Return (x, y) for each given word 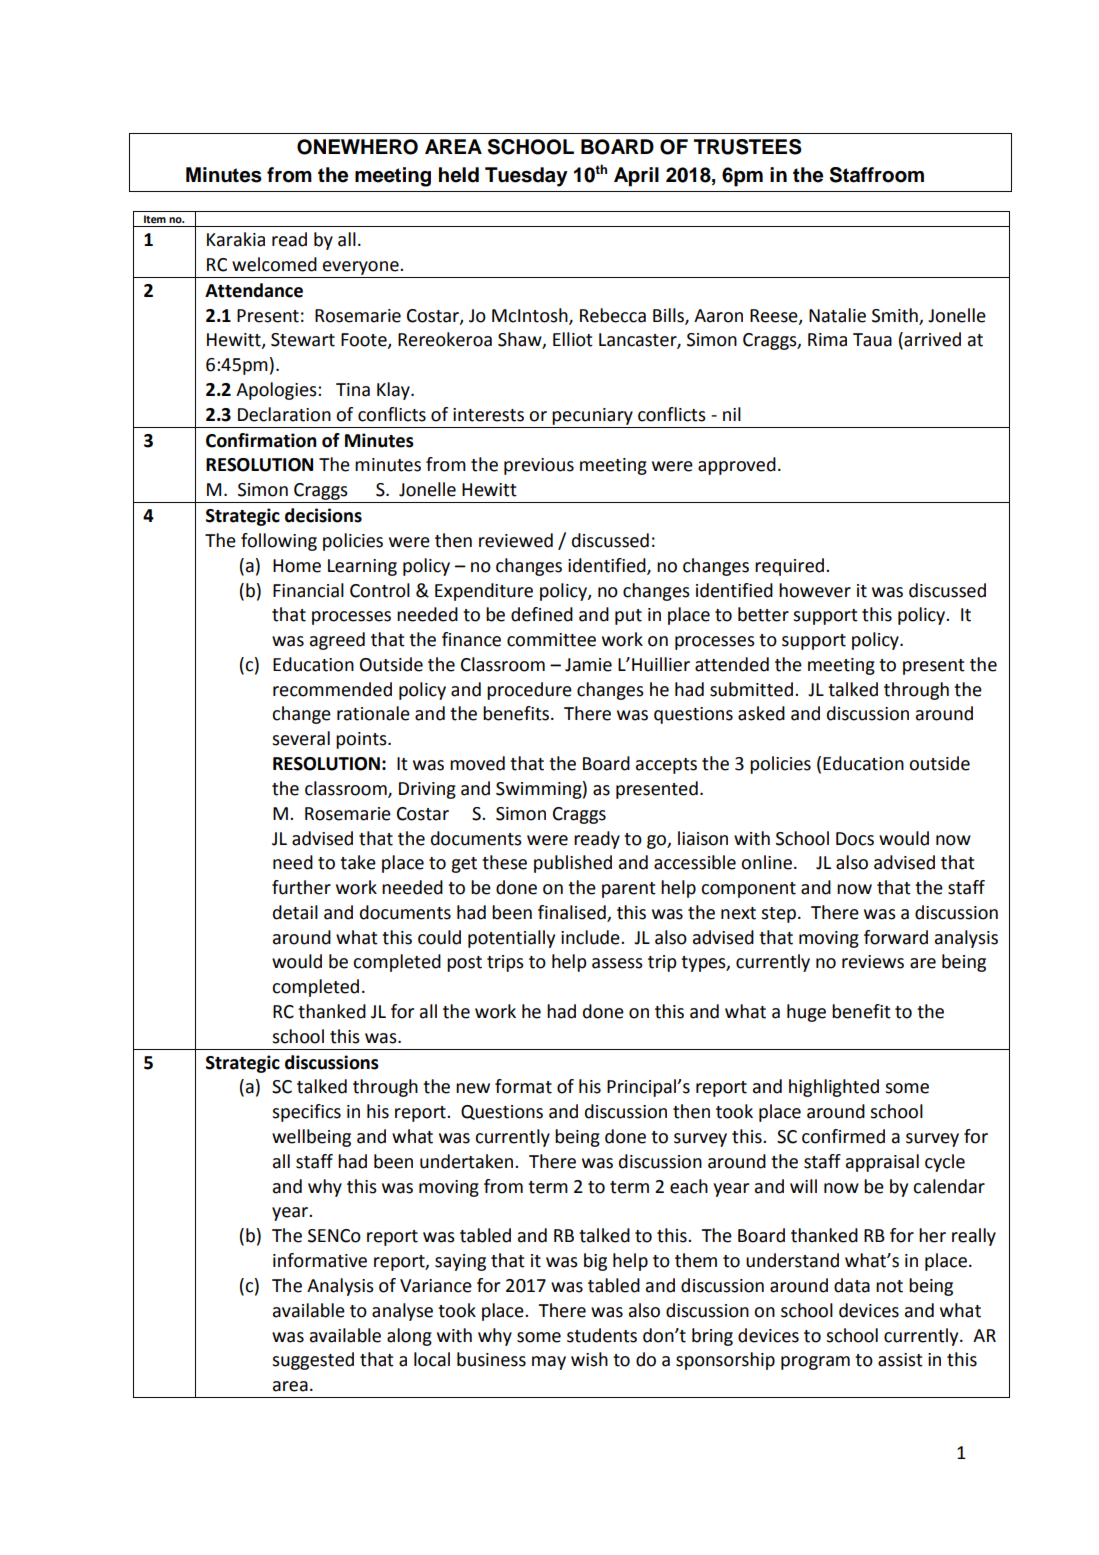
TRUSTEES (748, 147)
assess (617, 963)
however (815, 590)
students (602, 1335)
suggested (313, 1361)
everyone (362, 268)
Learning (362, 567)
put (628, 617)
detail (295, 912)
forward (896, 937)
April (636, 177)
